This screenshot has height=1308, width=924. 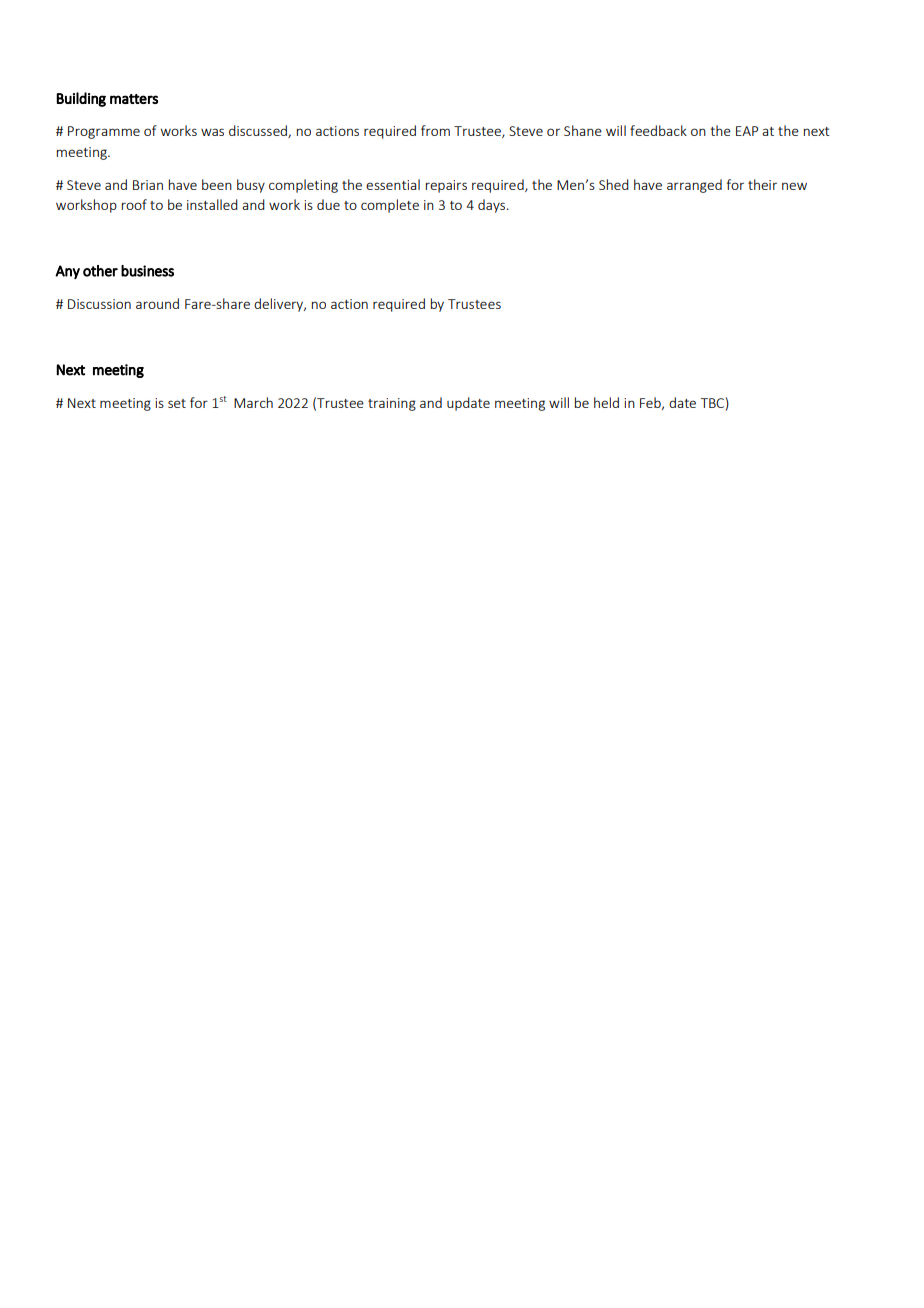 I want to click on from, so click(x=435, y=130).
